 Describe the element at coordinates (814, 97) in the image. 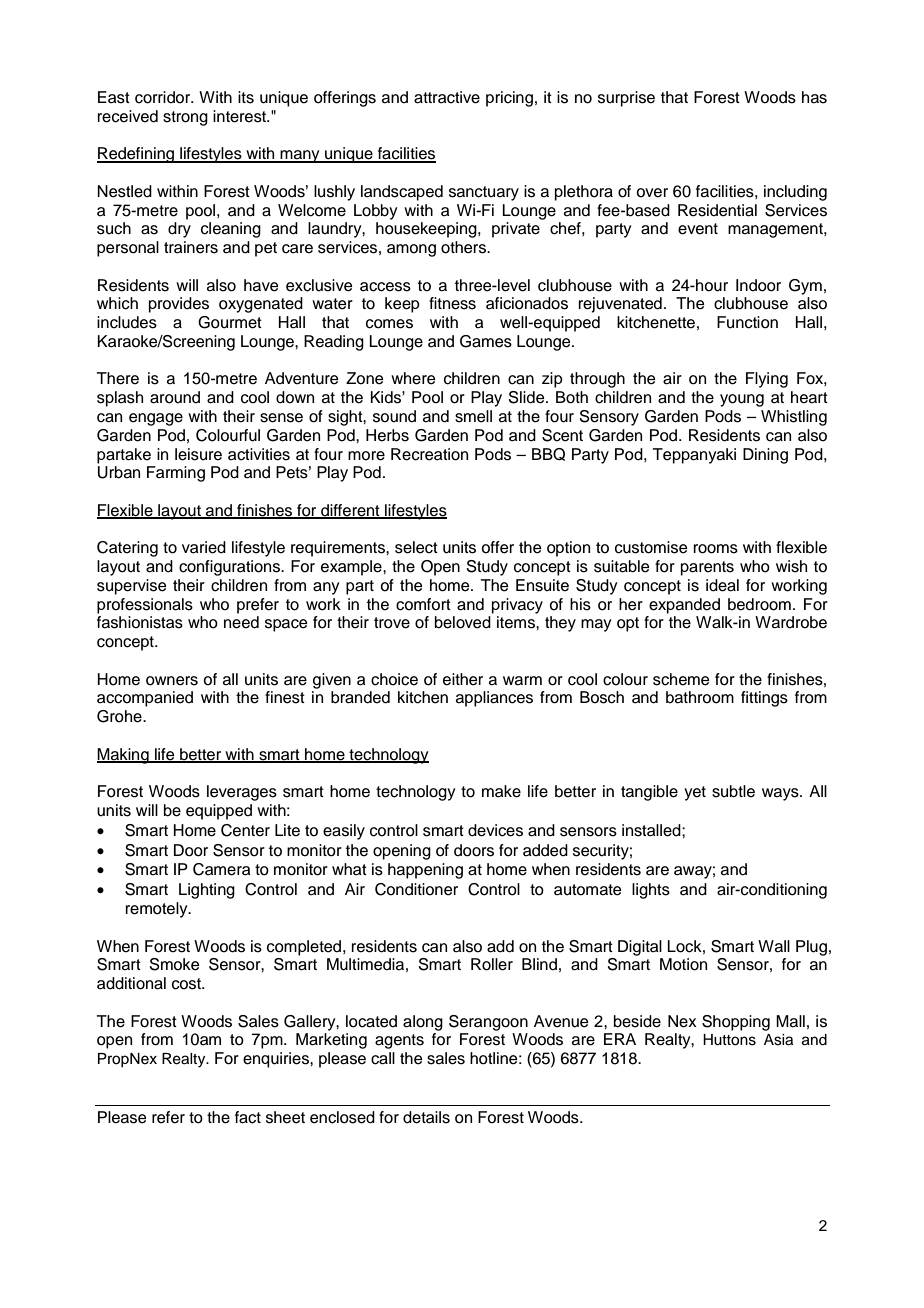

I see `has` at that location.
